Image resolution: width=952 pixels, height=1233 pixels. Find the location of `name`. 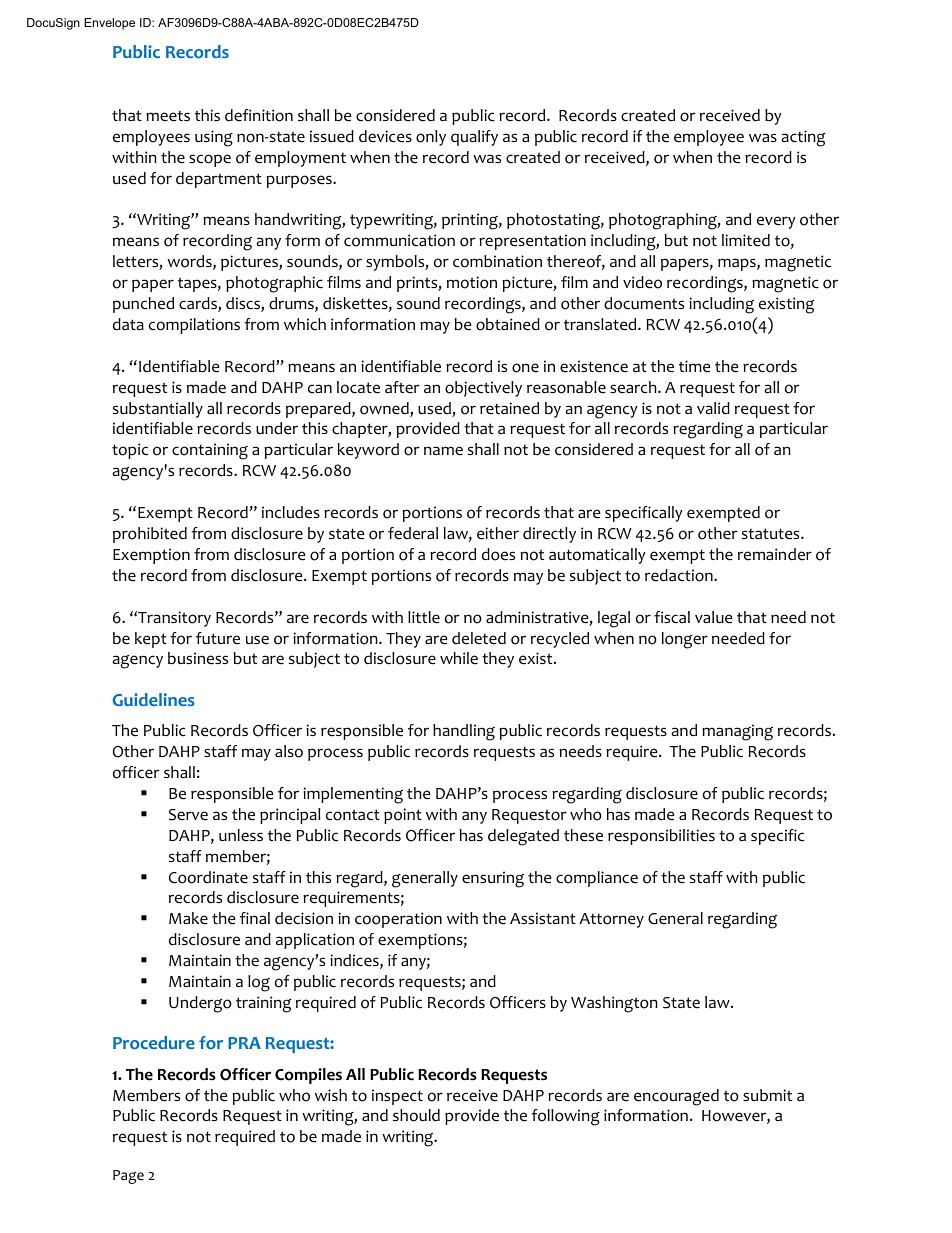

name is located at coordinates (443, 451).
